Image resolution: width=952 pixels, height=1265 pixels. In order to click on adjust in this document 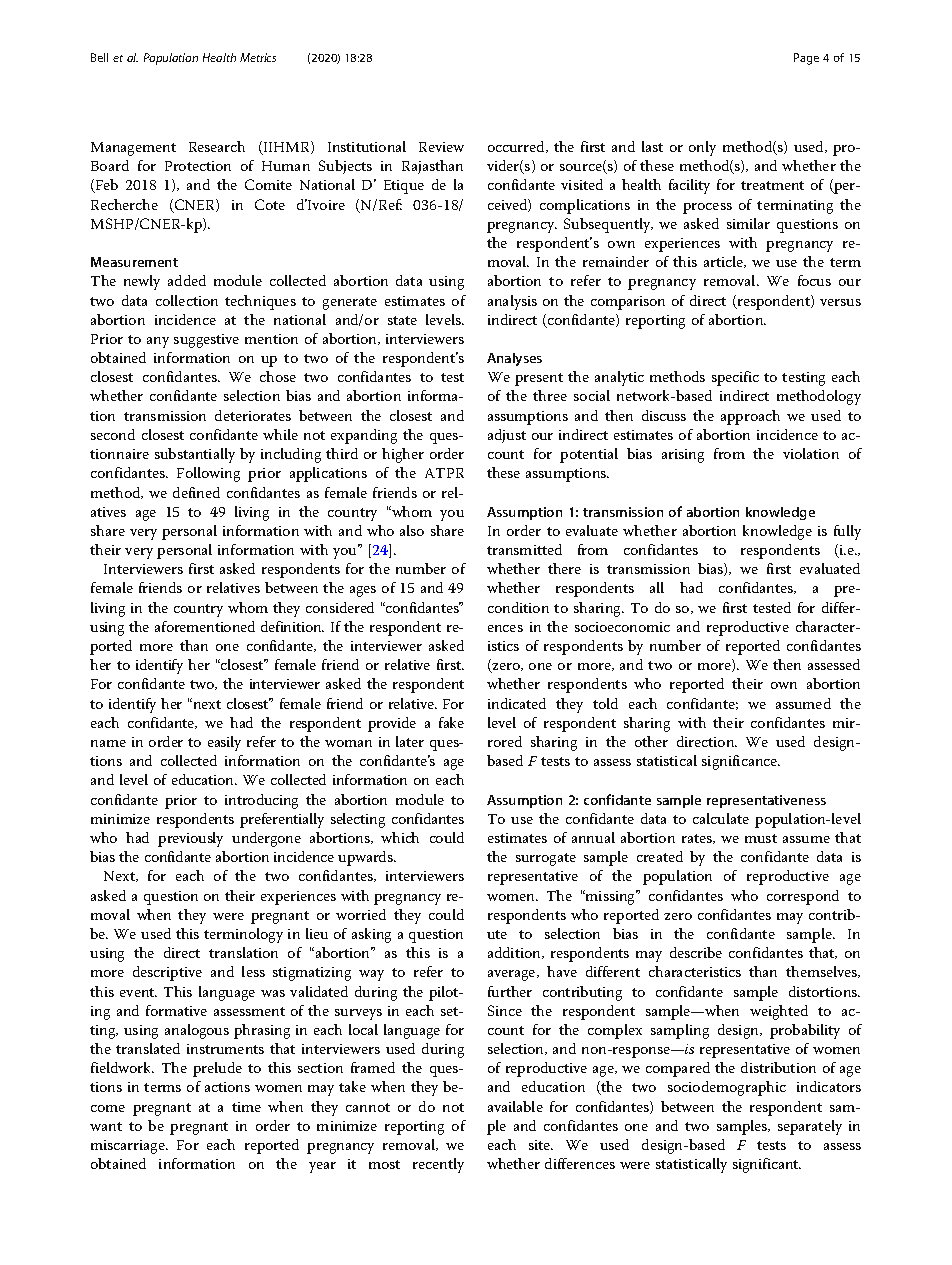, I will do `click(507, 436)`.
